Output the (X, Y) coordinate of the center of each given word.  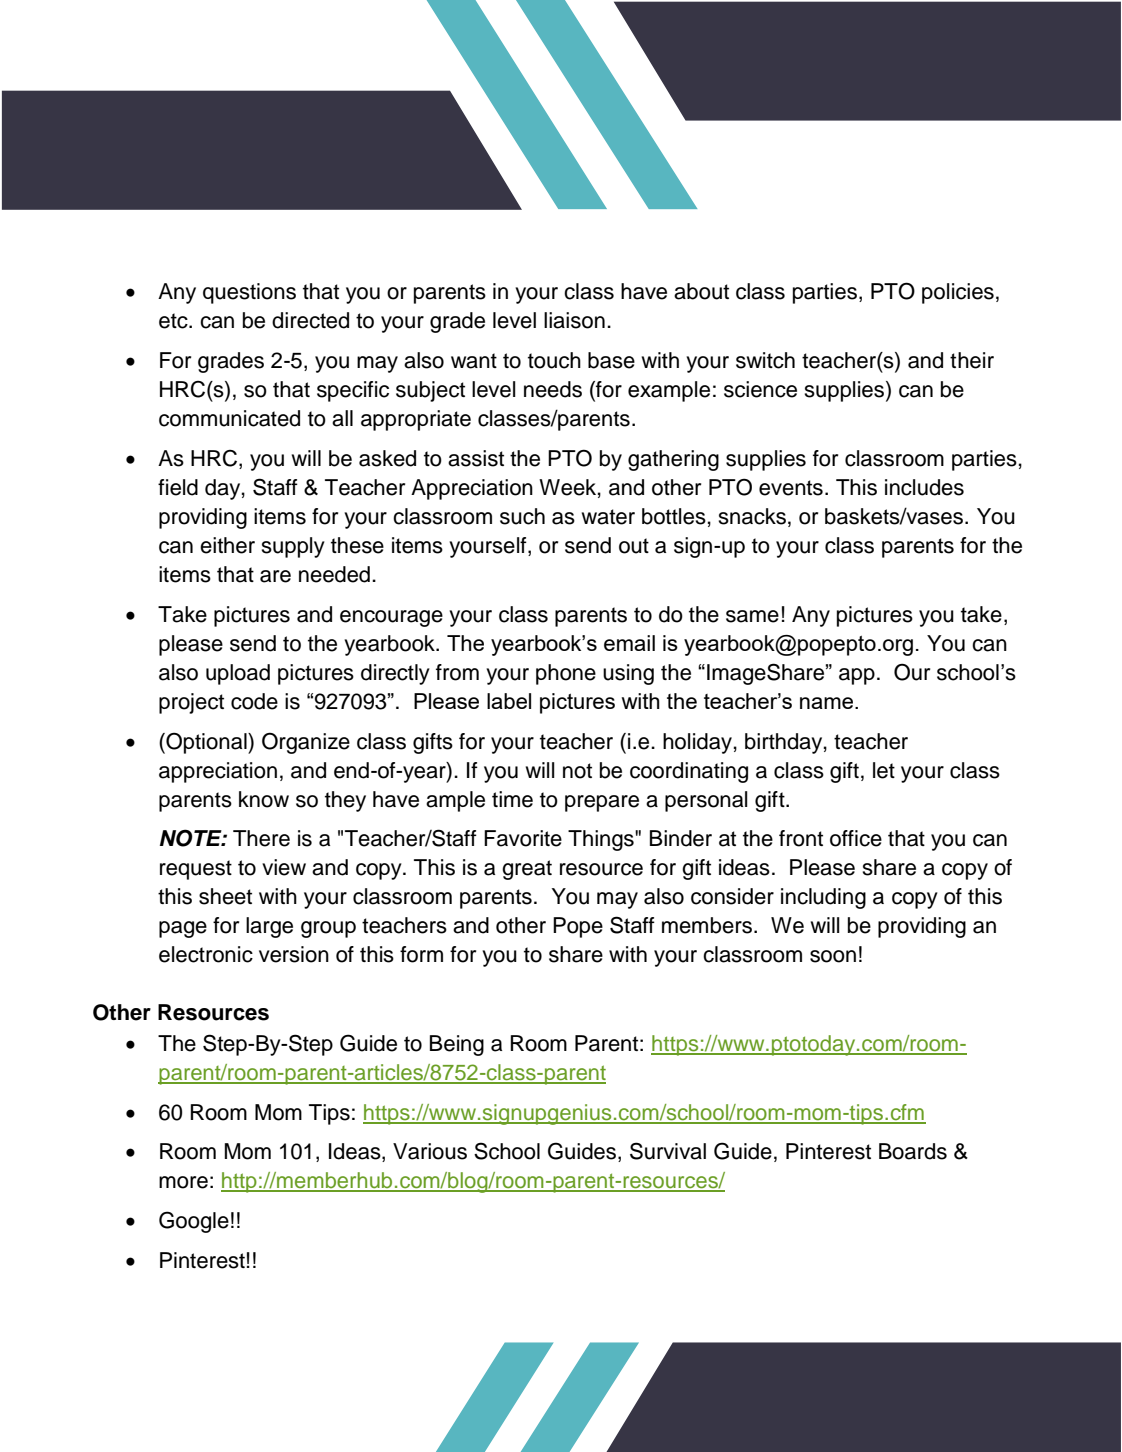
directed (310, 320)
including (823, 898)
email (629, 643)
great (527, 870)
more (183, 1182)
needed (334, 574)
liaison (574, 320)
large (269, 927)
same (752, 616)
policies (958, 293)
